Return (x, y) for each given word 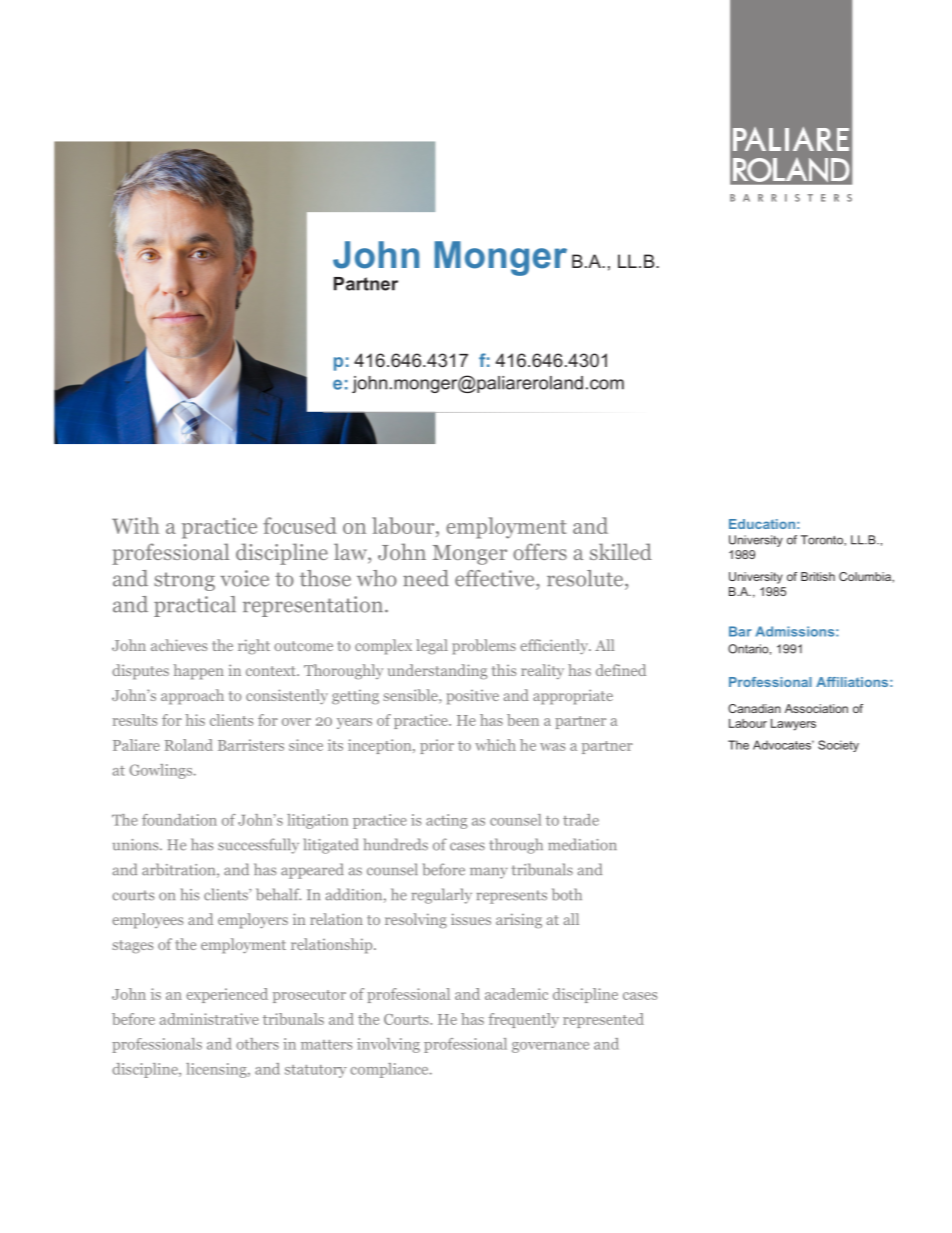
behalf (278, 894)
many (489, 873)
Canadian (754, 708)
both (567, 894)
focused (300, 525)
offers (540, 551)
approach (192, 697)
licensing (217, 1070)
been (523, 720)
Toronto (823, 540)
